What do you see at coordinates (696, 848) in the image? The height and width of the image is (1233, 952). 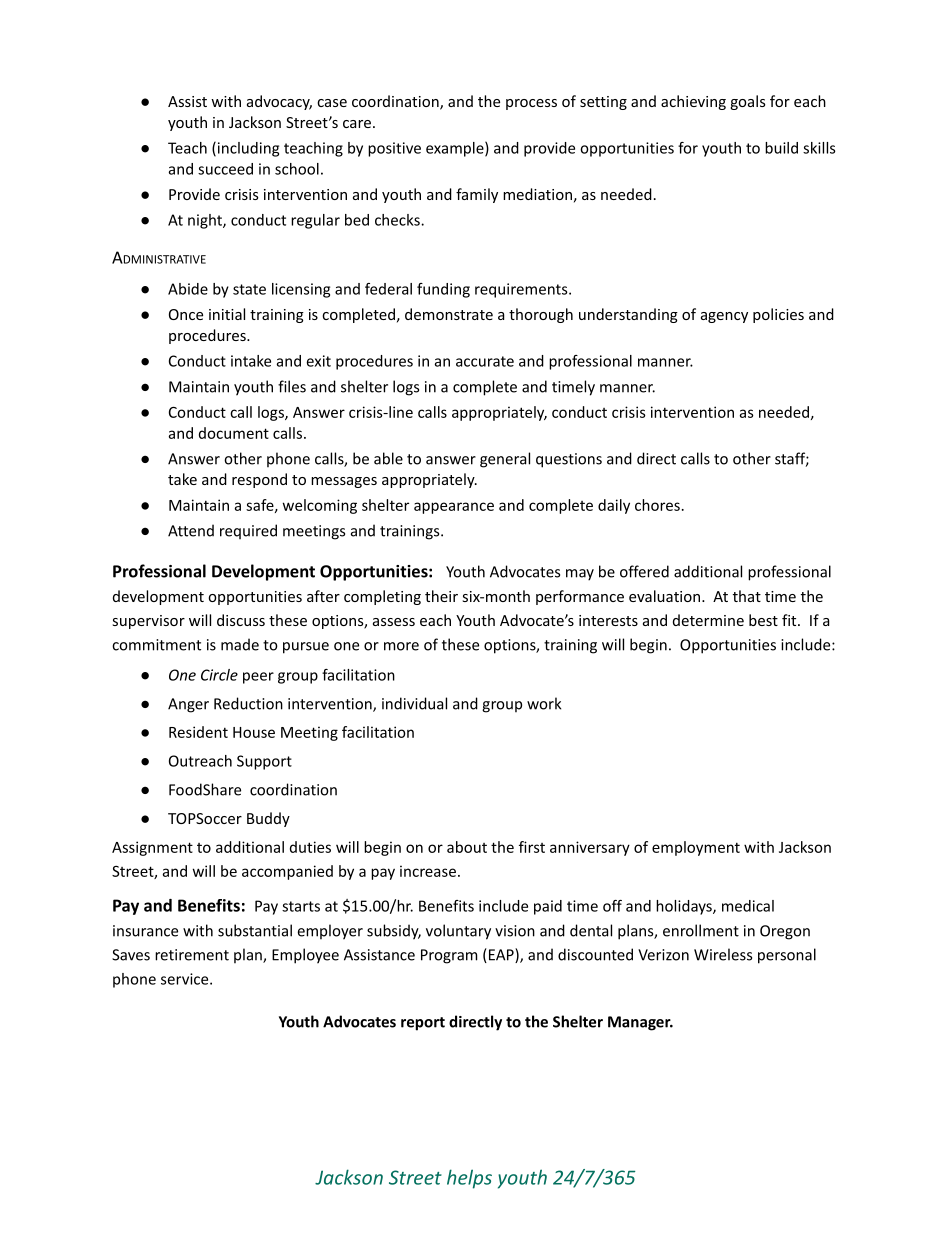 I see `employment` at bounding box center [696, 848].
